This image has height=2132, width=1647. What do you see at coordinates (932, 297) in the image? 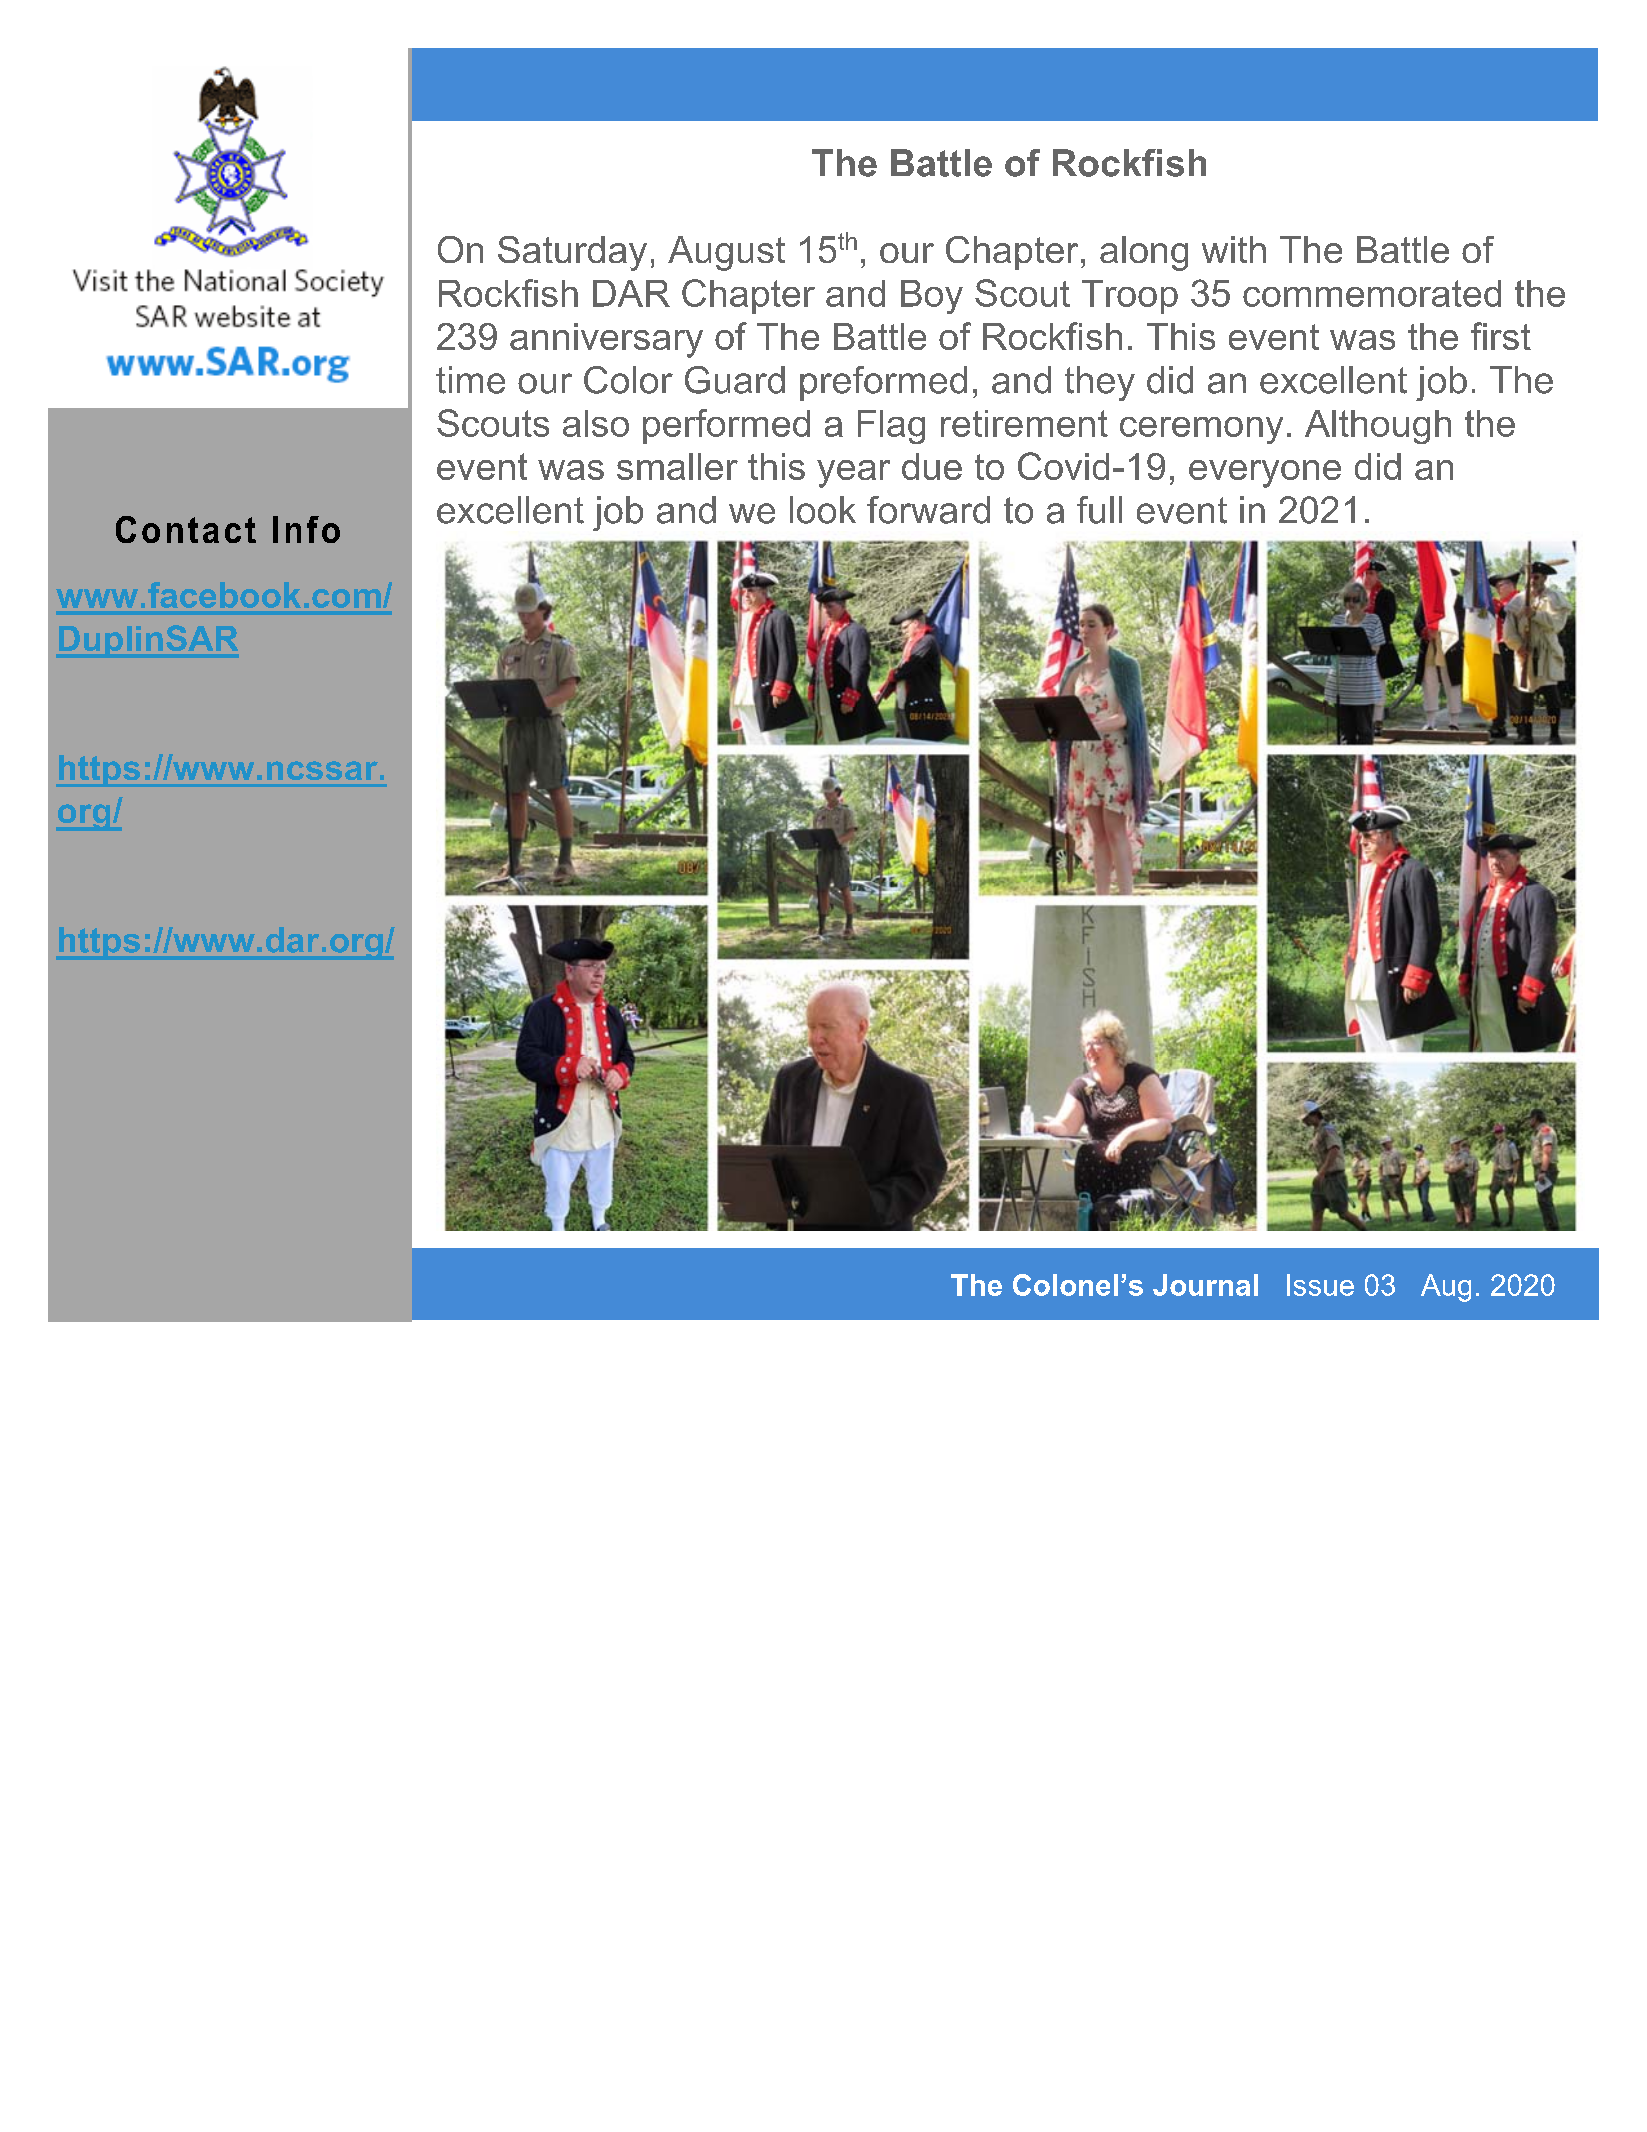
I see `Boy` at bounding box center [932, 297].
